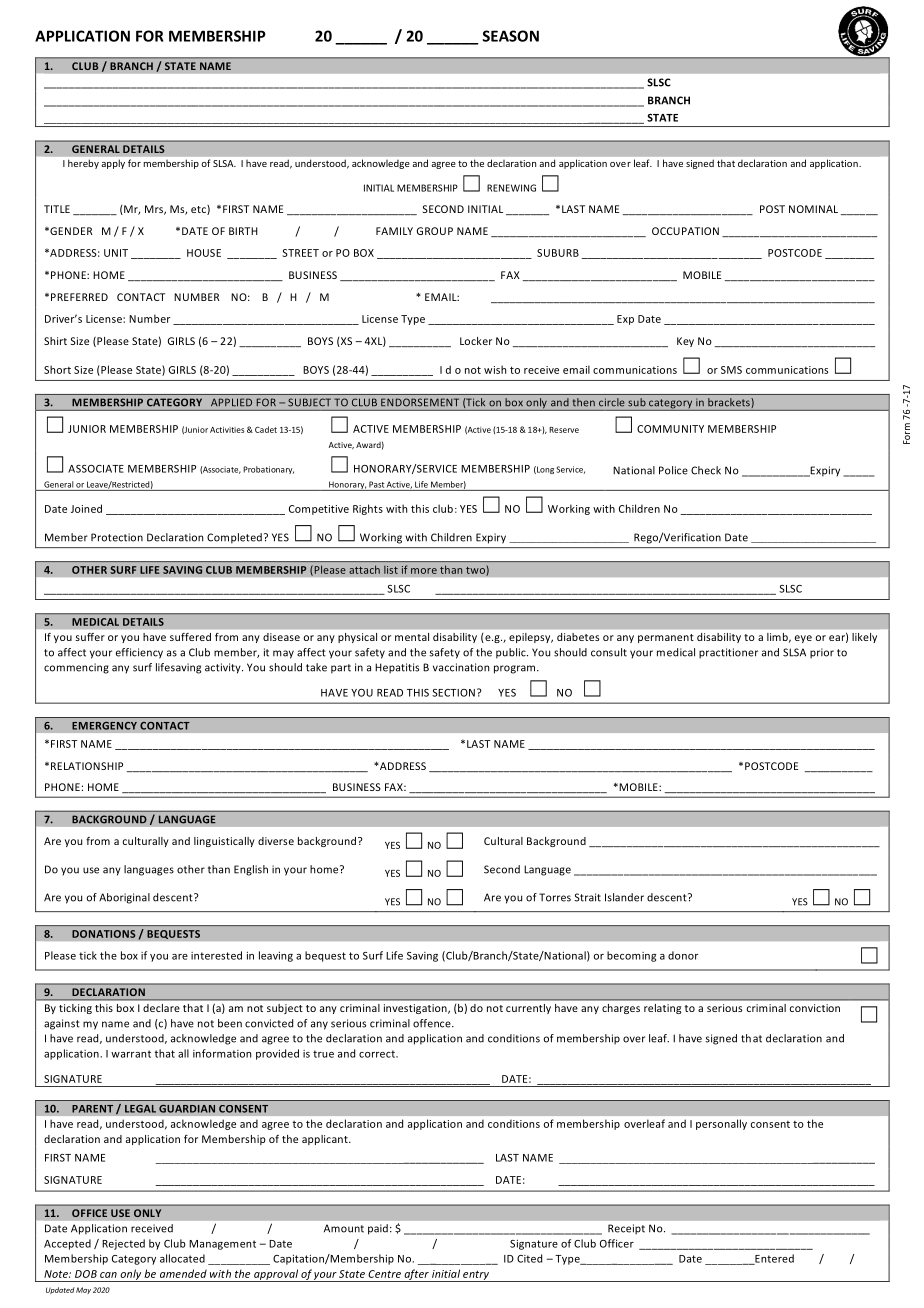  What do you see at coordinates (555, 897) in the screenshot?
I see `Torres` at bounding box center [555, 897].
